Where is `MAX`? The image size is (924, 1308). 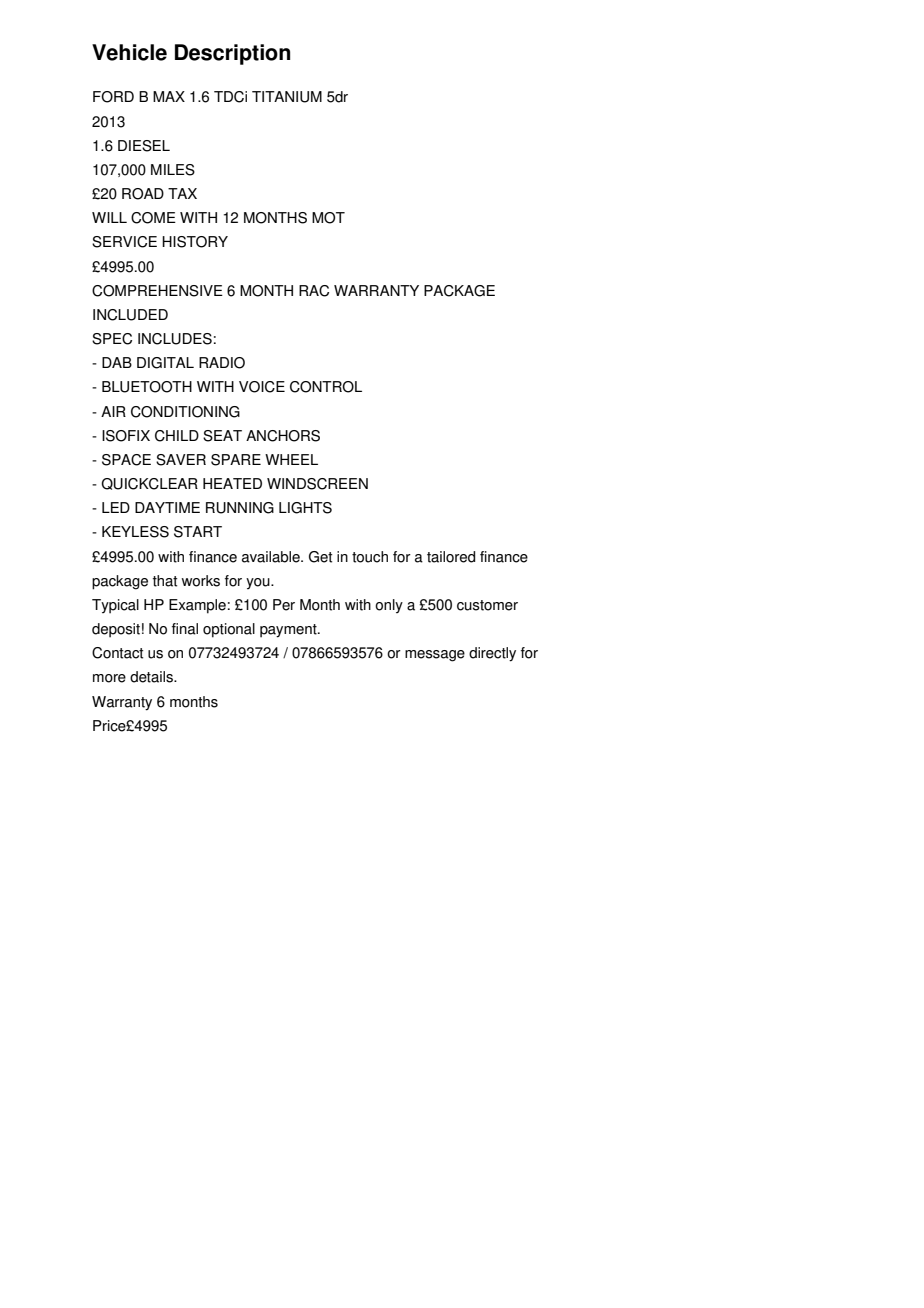 MAX is located at coordinates (169, 96).
